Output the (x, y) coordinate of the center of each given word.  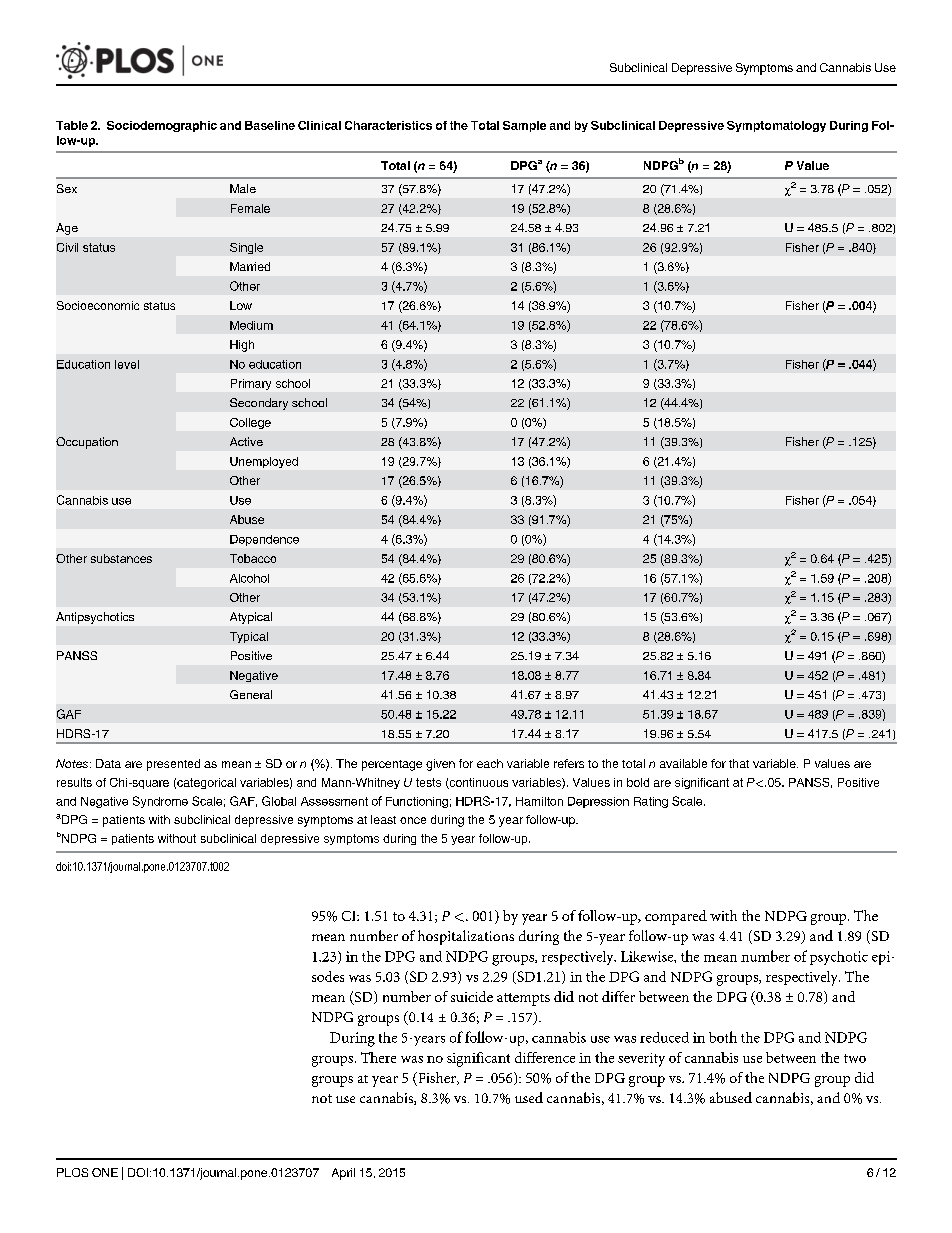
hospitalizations (466, 937)
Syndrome (160, 802)
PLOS (72, 1172)
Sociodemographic (162, 126)
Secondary (259, 404)
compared (676, 917)
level (127, 364)
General (251, 694)
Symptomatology (776, 126)
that (739, 763)
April (343, 1174)
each (490, 763)
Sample (524, 126)
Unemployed (264, 462)
